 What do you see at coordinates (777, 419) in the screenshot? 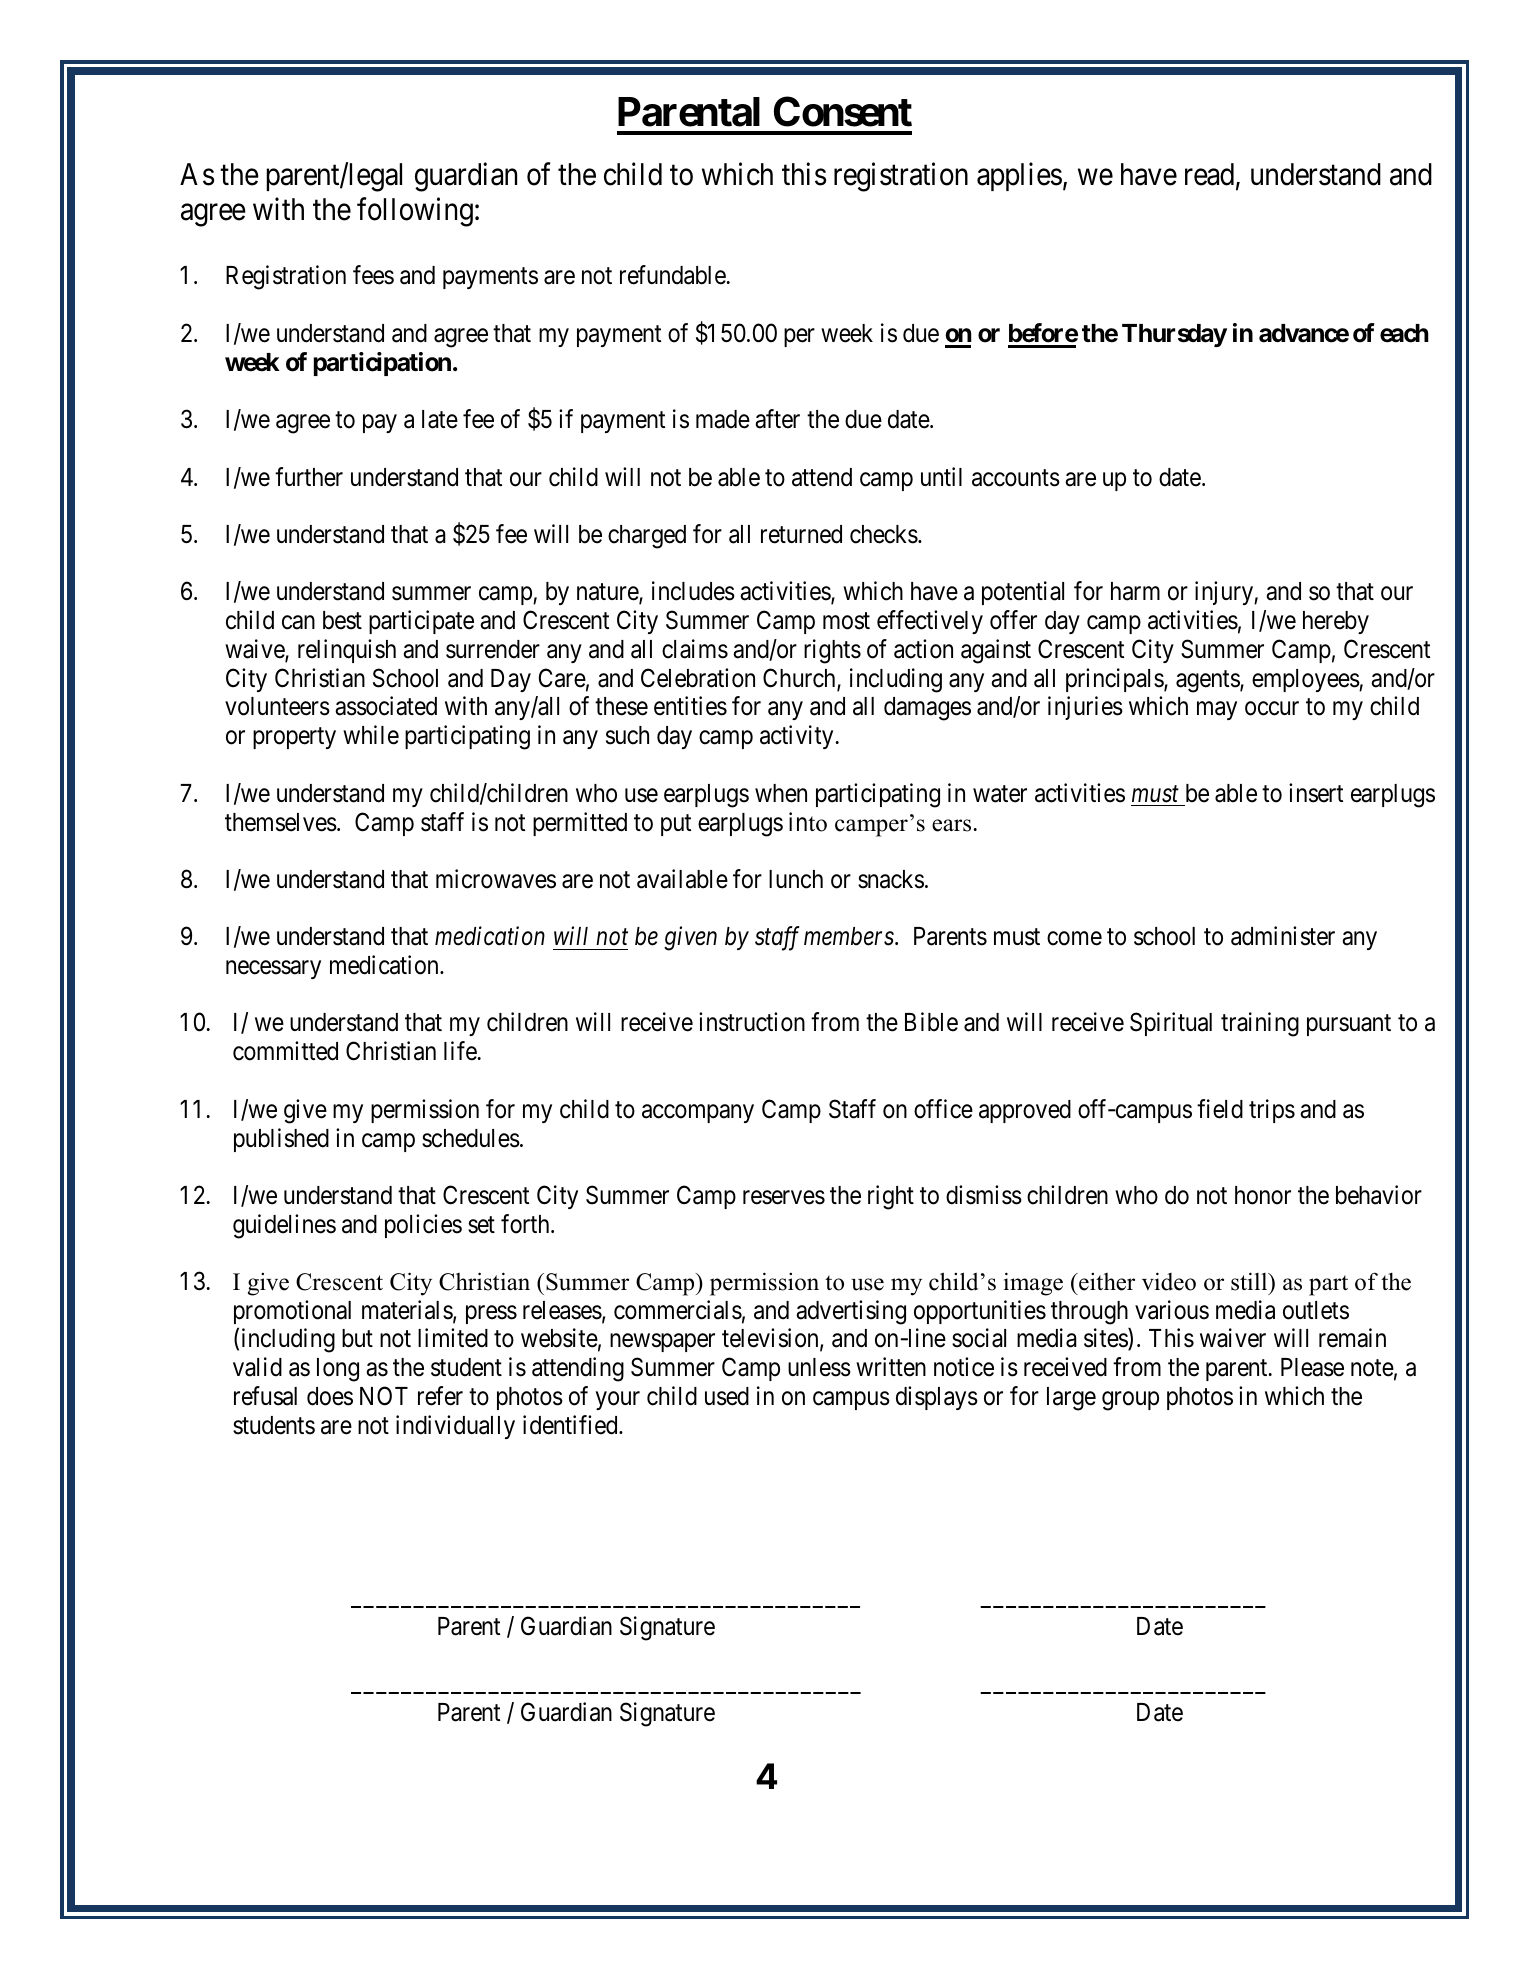
I see `after` at bounding box center [777, 419].
